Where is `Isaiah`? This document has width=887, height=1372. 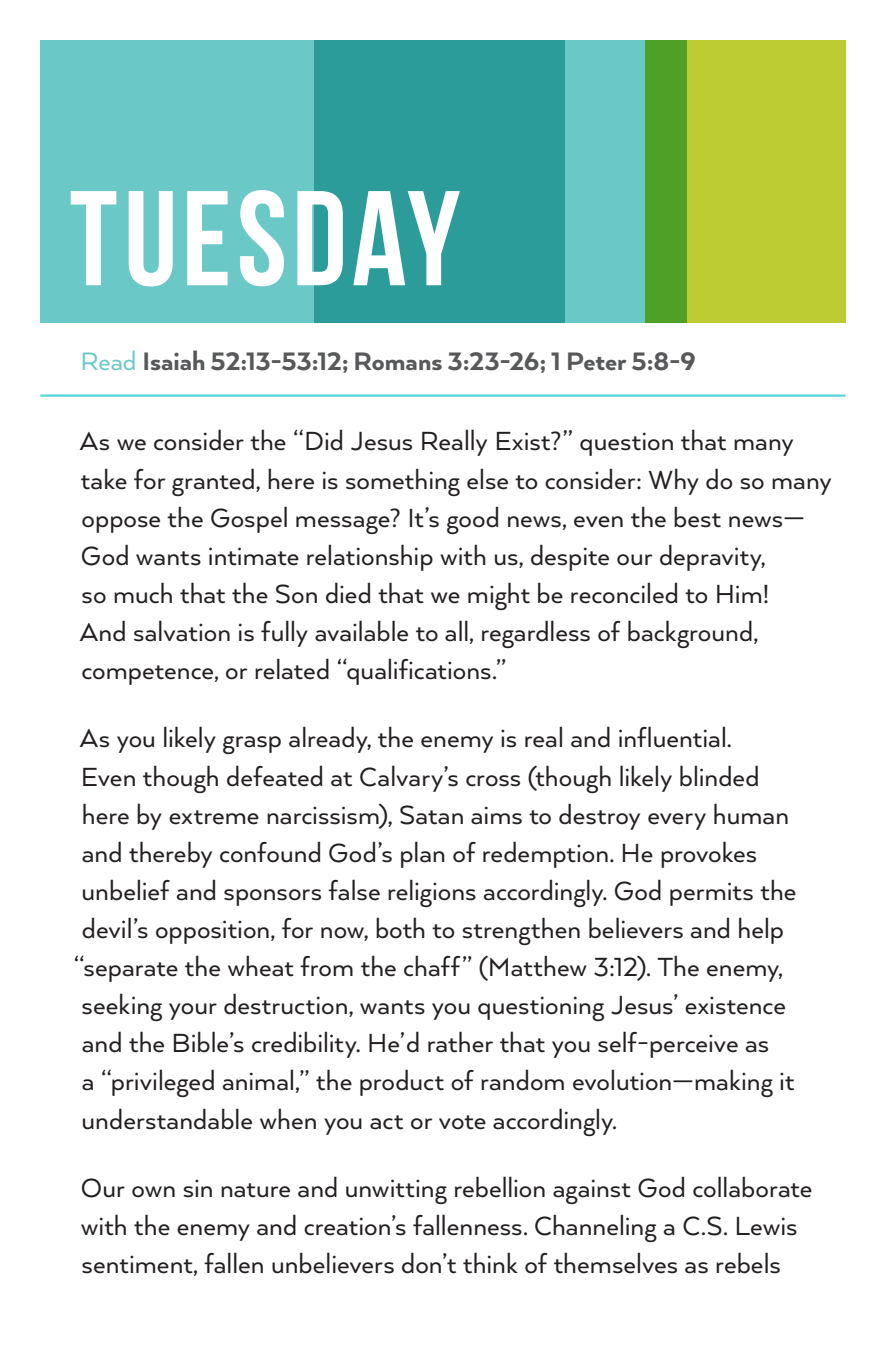 Isaiah is located at coordinates (174, 360).
